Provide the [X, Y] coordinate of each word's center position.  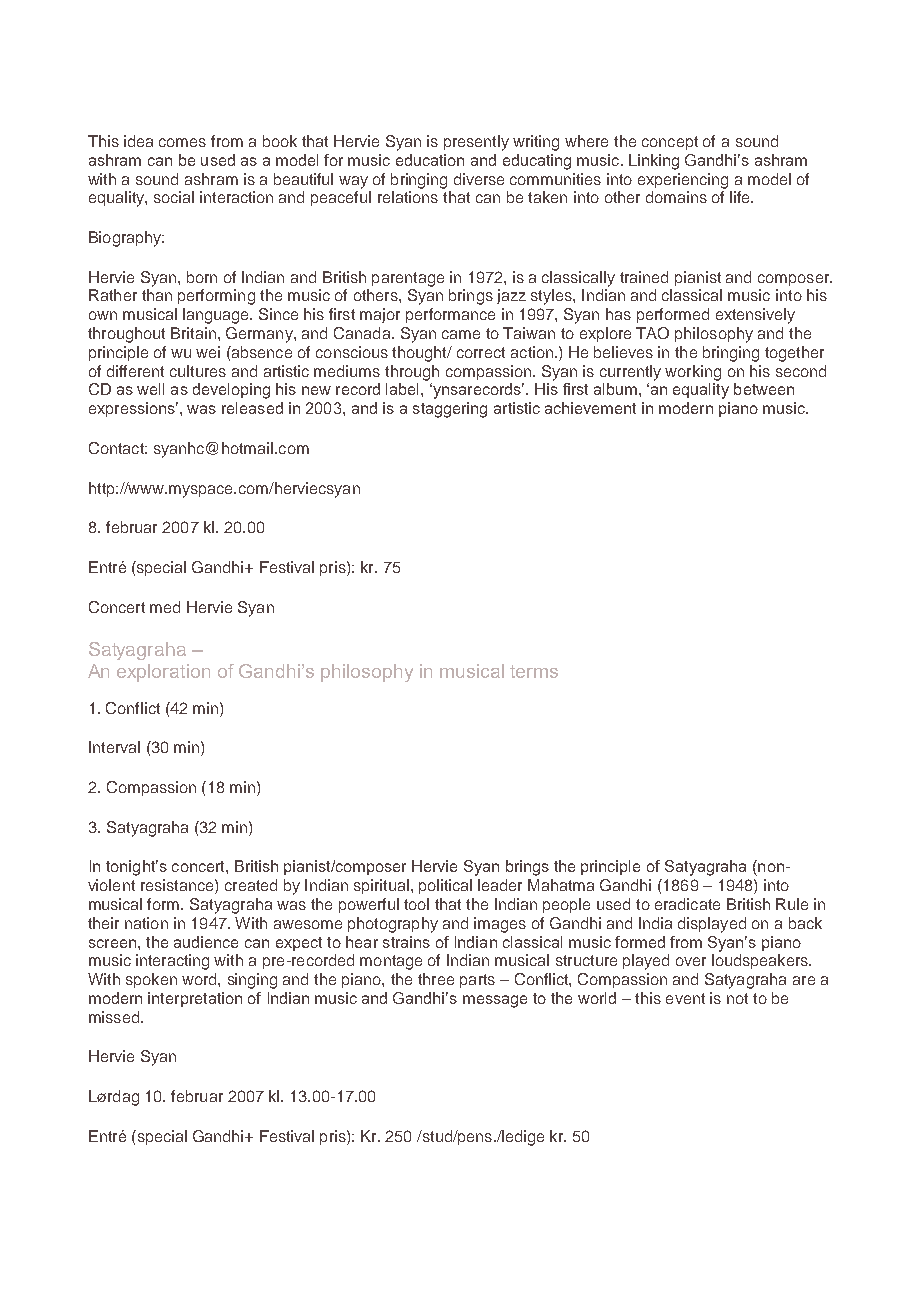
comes [182, 142]
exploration [163, 673]
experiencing [683, 181]
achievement [590, 408]
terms [534, 671]
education [430, 160]
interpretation [195, 999]
